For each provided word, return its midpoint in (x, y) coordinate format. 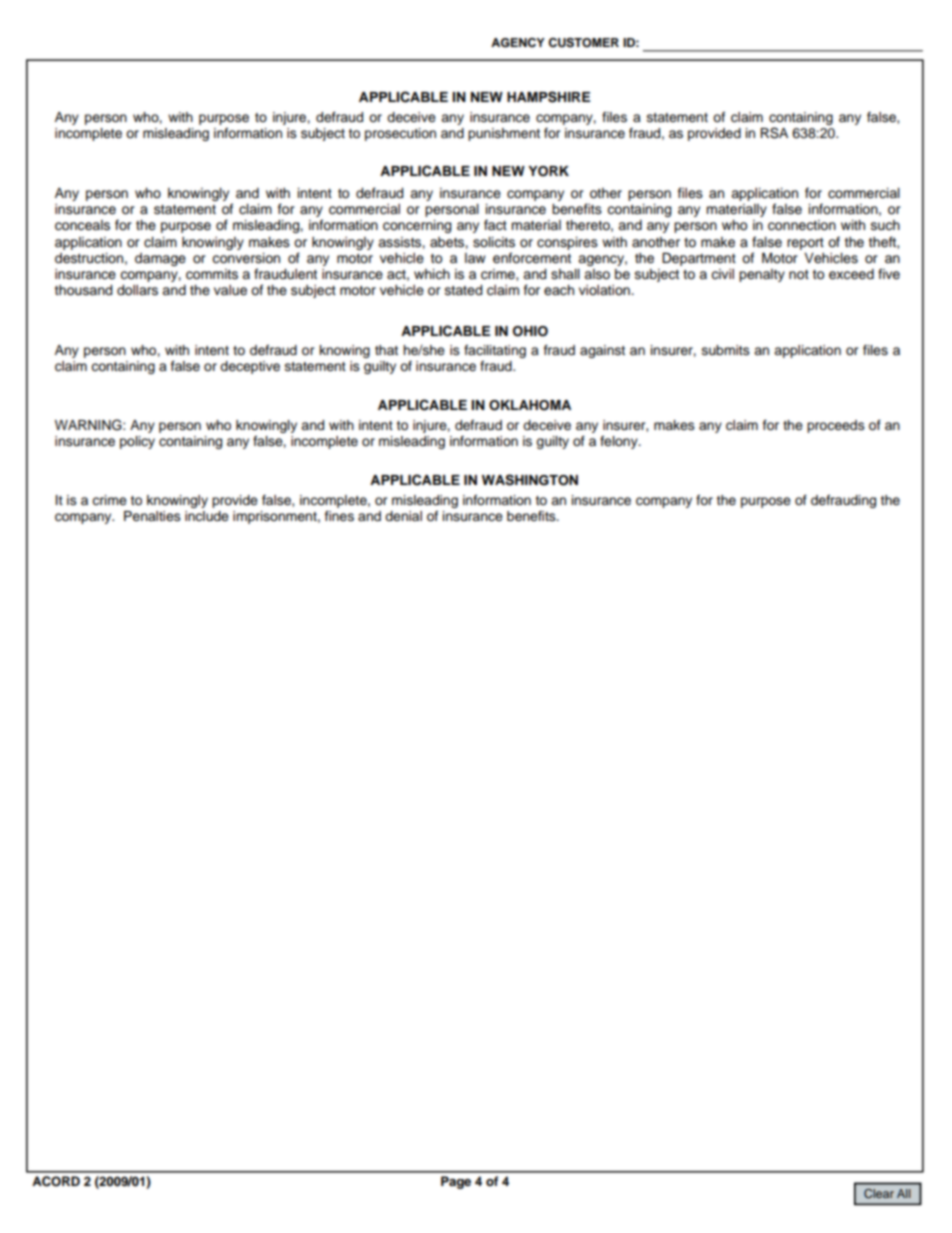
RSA (774, 133)
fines (339, 516)
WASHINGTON (530, 480)
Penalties (152, 516)
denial (403, 516)
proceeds (836, 426)
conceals (82, 225)
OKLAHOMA (530, 405)
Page (456, 1182)
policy (137, 442)
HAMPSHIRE (548, 97)
